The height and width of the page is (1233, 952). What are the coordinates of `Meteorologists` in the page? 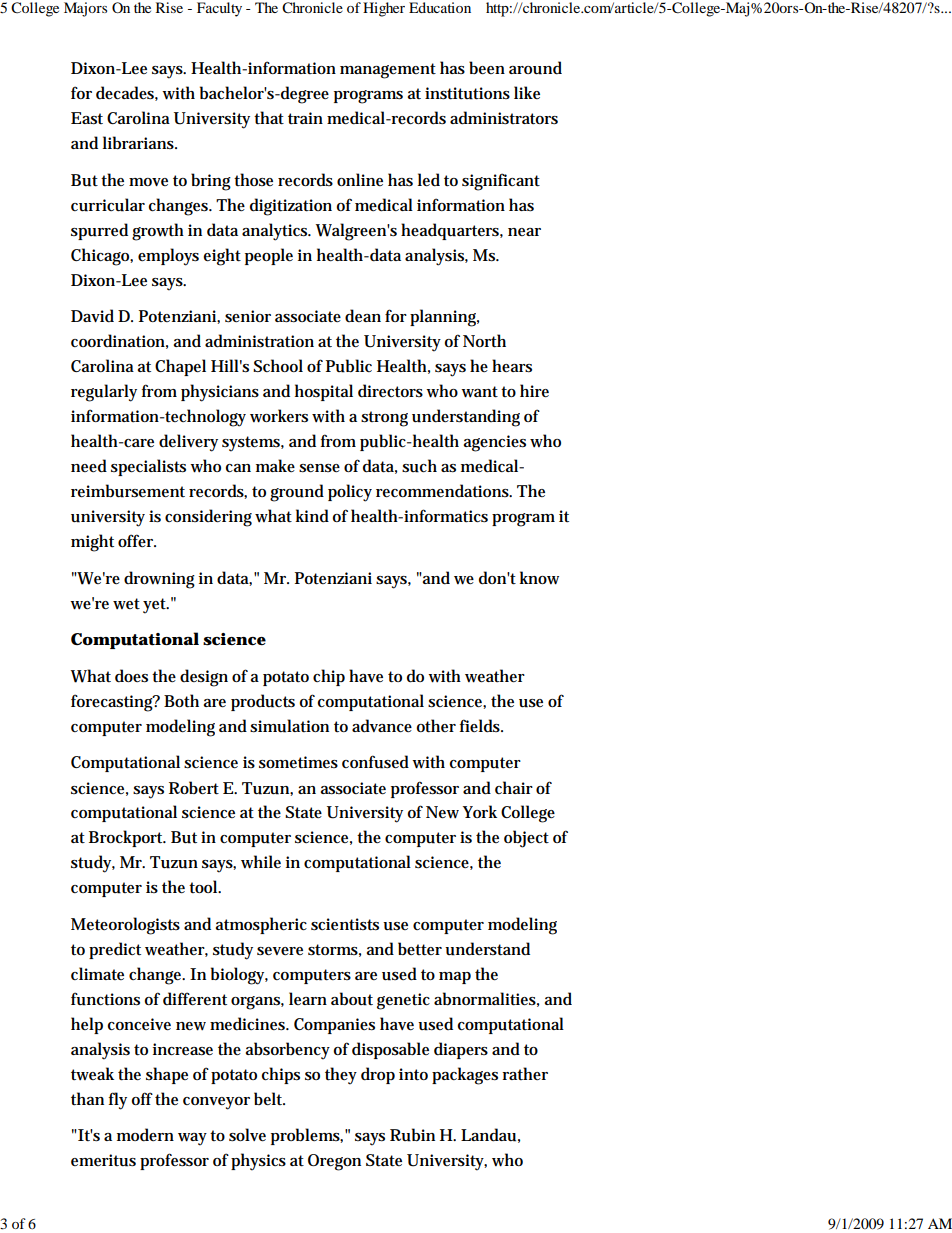 It's located at (125, 926).
